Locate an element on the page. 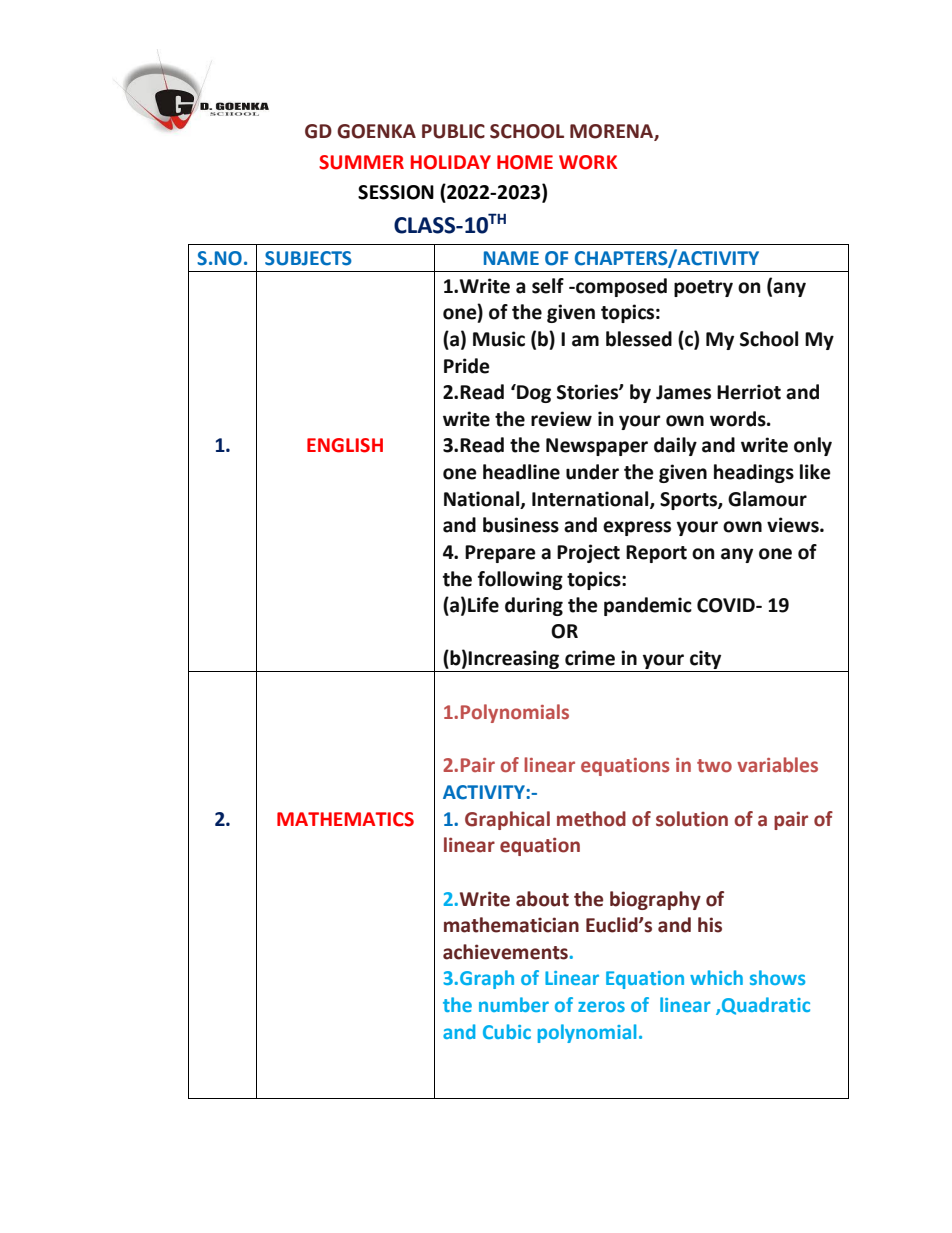  words is located at coordinates (739, 419).
